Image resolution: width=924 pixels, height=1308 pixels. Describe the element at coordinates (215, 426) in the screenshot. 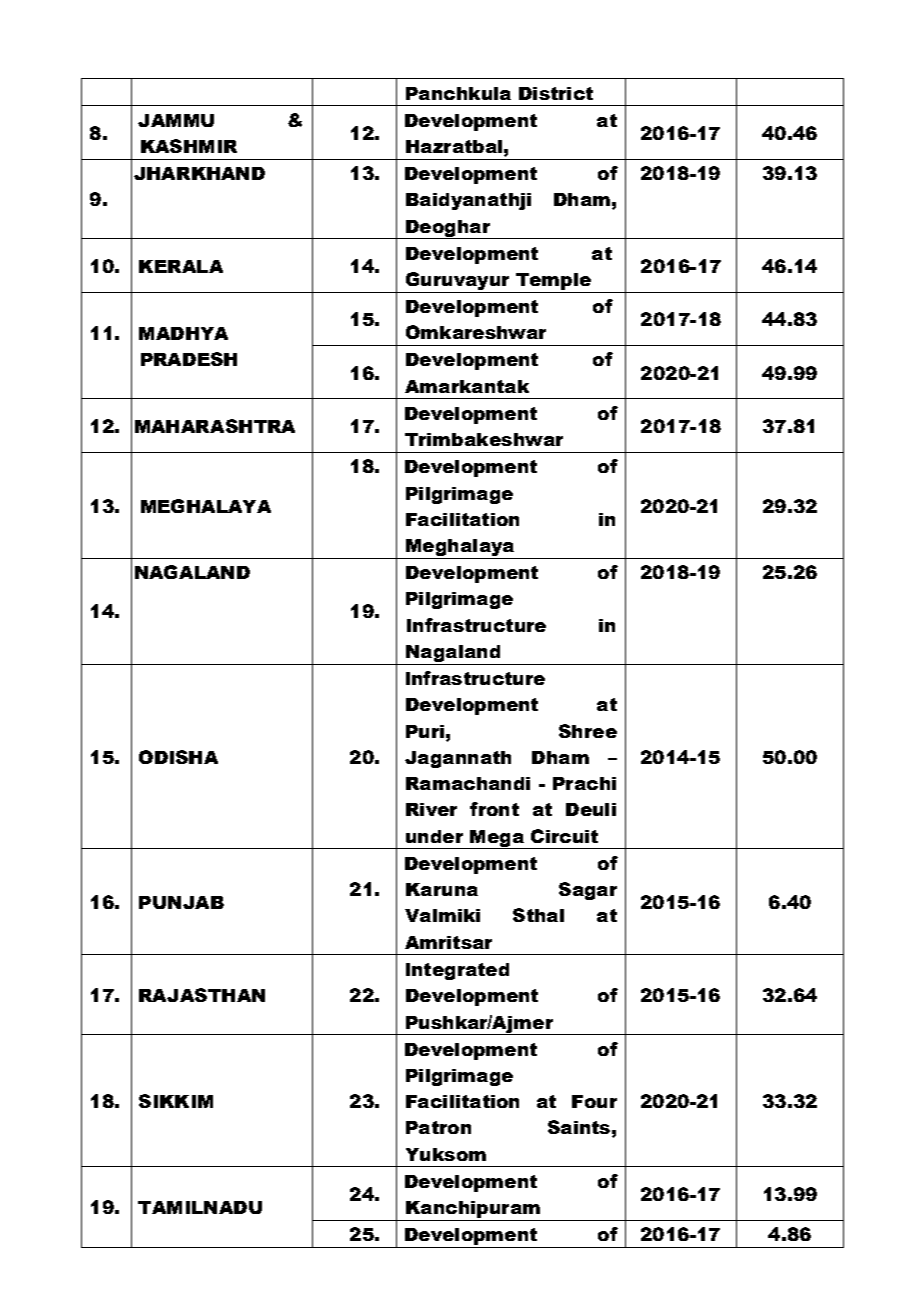

I see `MAHARASHTRA` at that location.
